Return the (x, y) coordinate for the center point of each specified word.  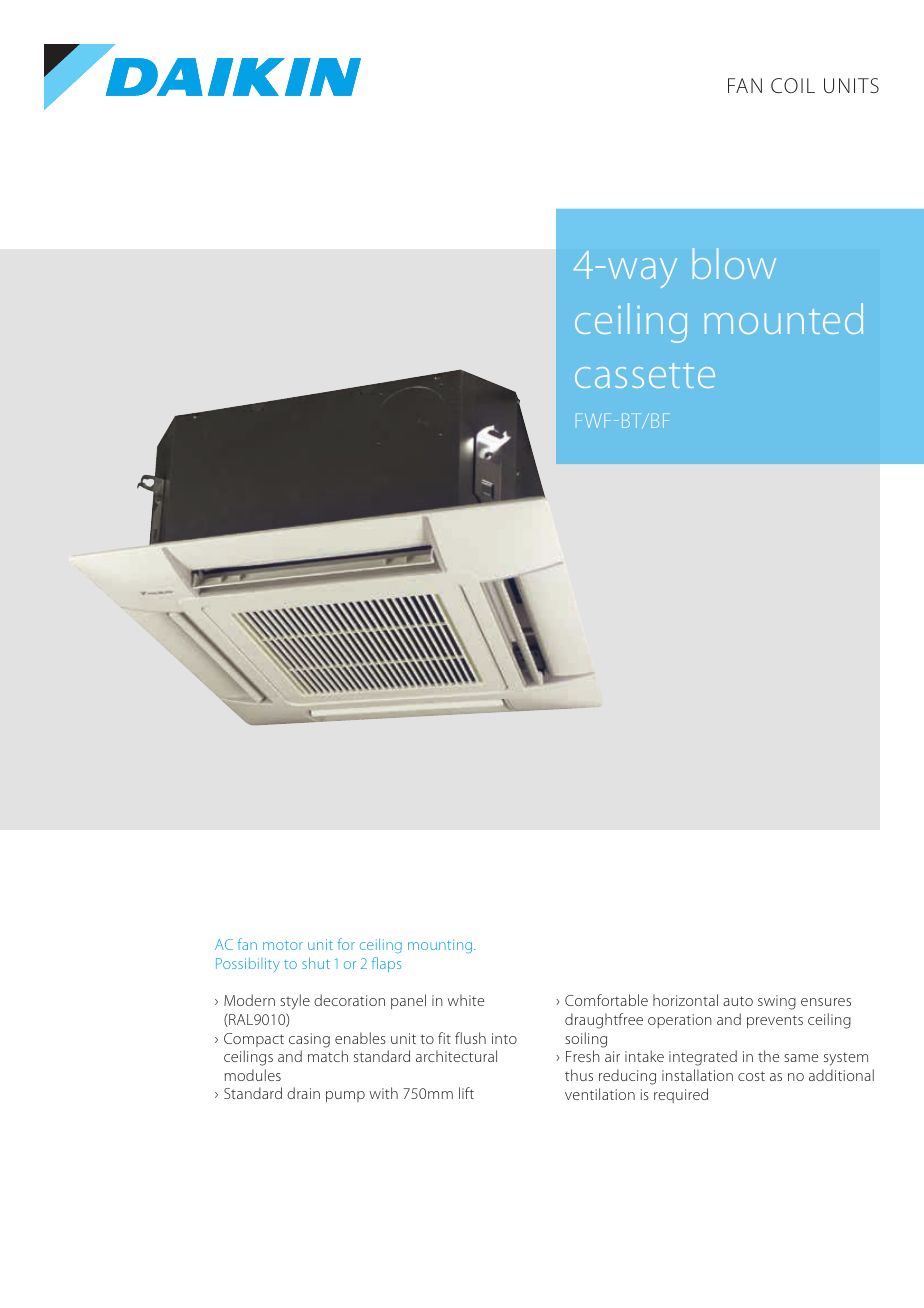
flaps (386, 964)
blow (734, 263)
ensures (826, 1002)
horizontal (685, 1000)
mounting (441, 946)
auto (738, 1001)
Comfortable (606, 1000)
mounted (784, 318)
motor (283, 945)
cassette (645, 375)
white (466, 1000)
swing (777, 1002)
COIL (793, 85)
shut (316, 963)
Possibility (248, 965)
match (328, 1056)
